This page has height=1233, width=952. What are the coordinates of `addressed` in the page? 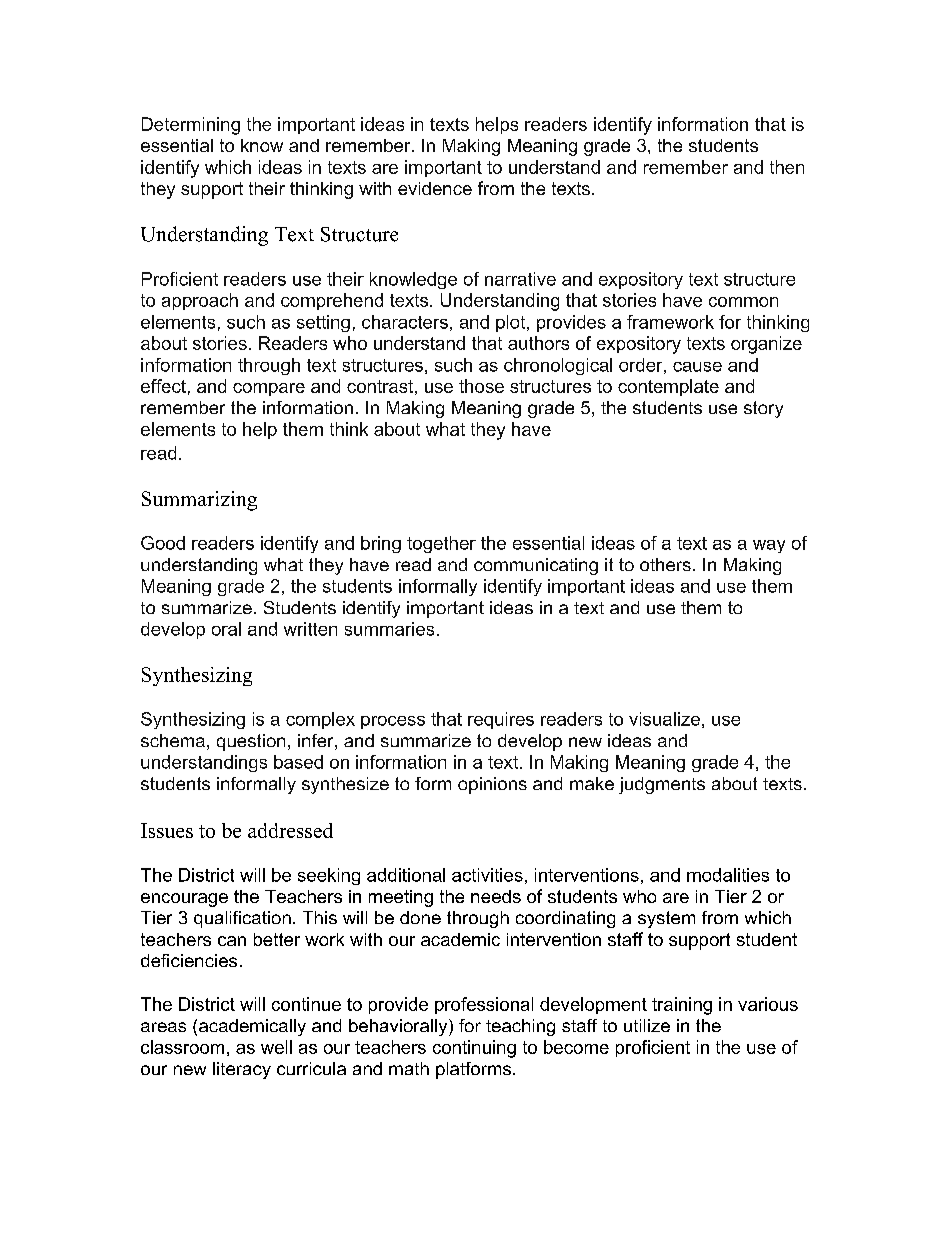 It's located at (290, 830).
